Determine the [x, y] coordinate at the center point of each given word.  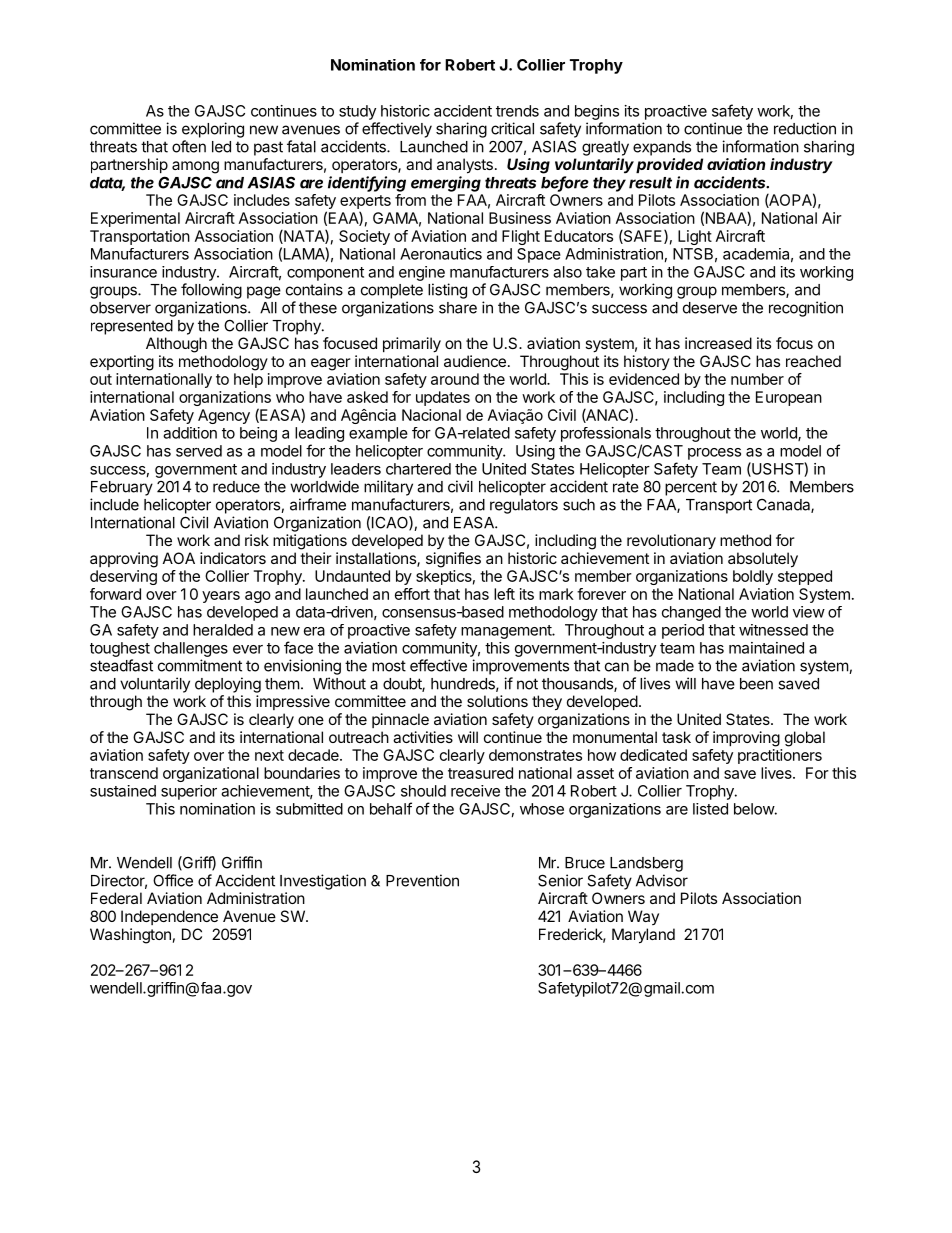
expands [662, 148]
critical [512, 128]
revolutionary [671, 542]
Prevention [422, 880]
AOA [179, 558]
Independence [169, 917]
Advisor [662, 880]
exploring [213, 130]
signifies [453, 560]
